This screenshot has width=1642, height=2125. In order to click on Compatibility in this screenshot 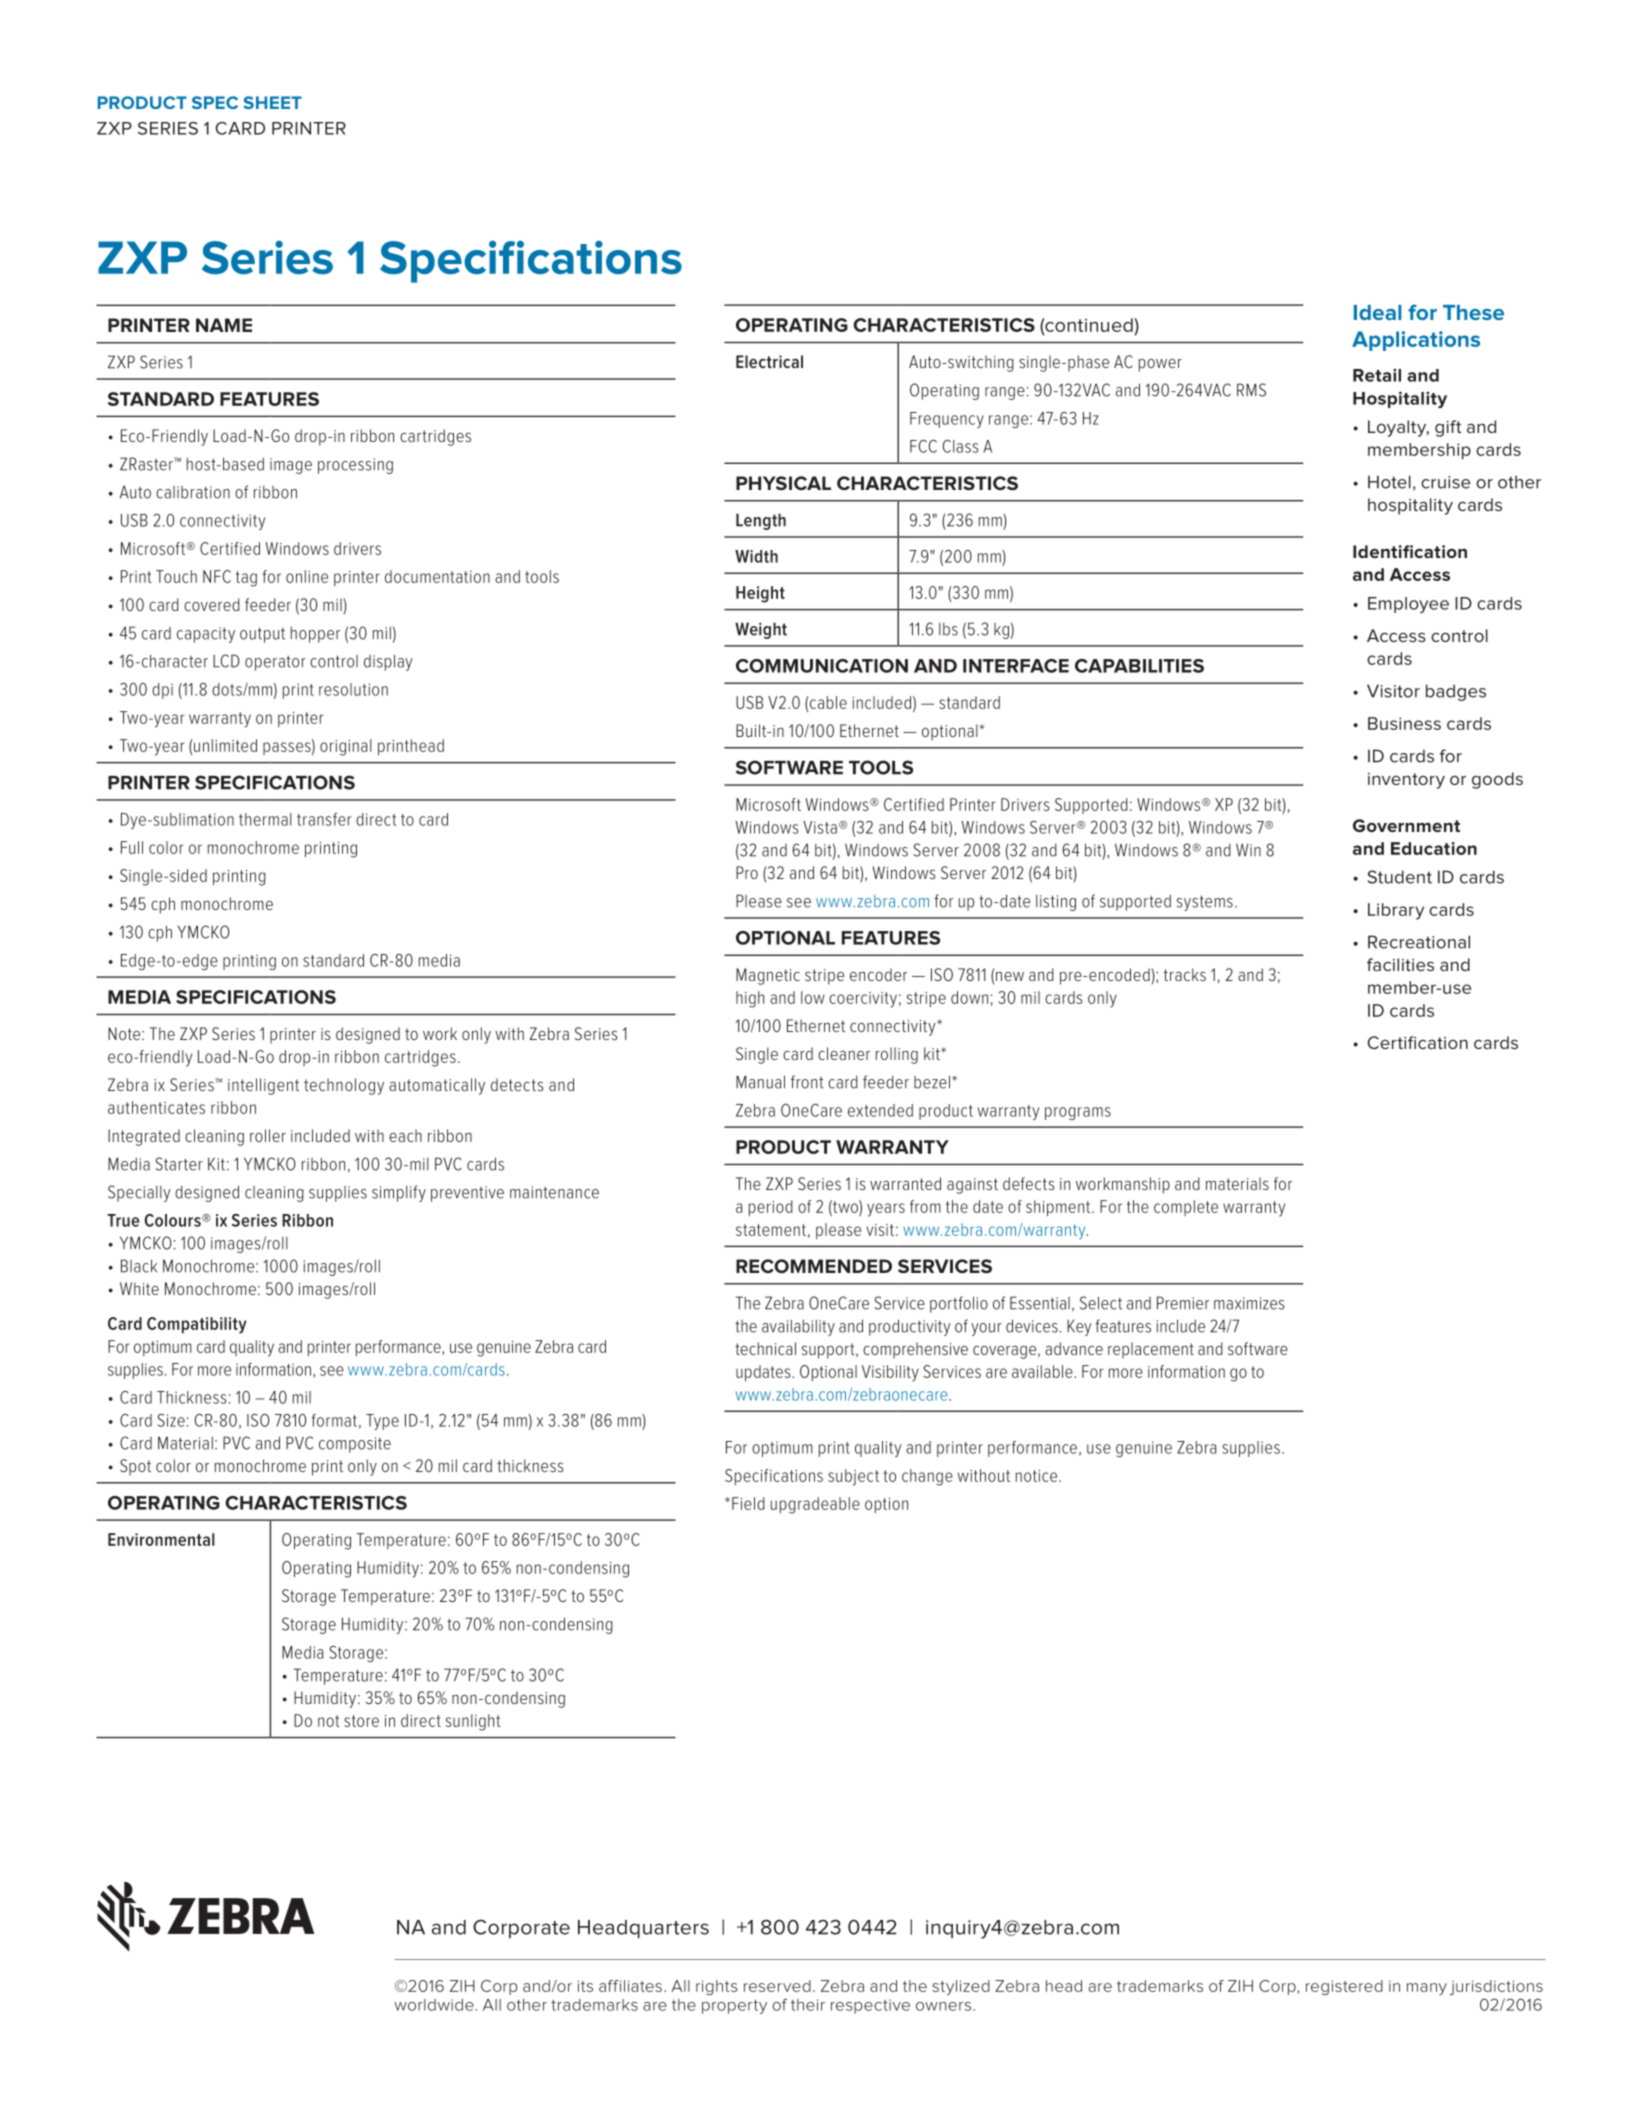, I will do `click(197, 1325)`.
